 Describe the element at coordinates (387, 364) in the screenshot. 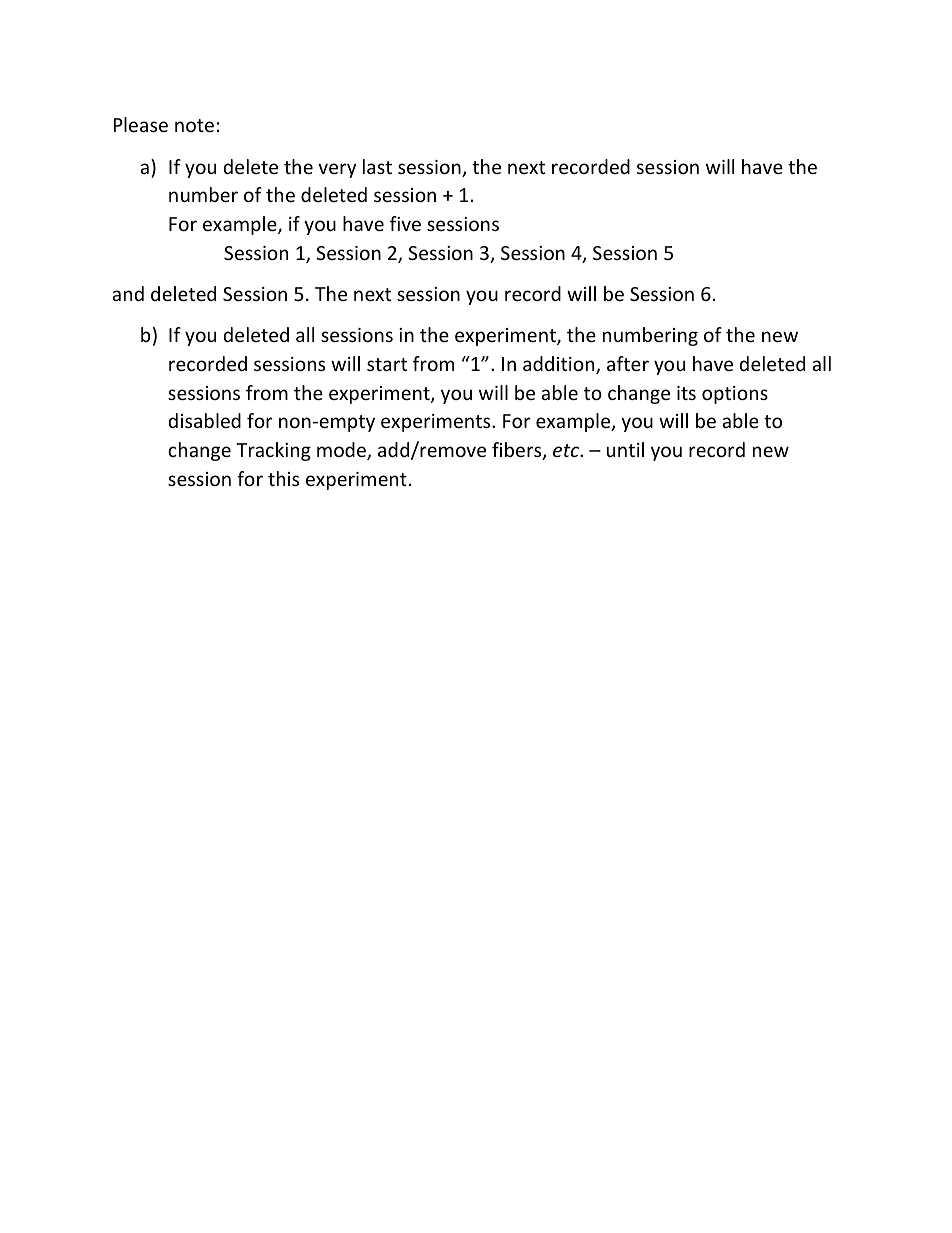

I see `start` at that location.
